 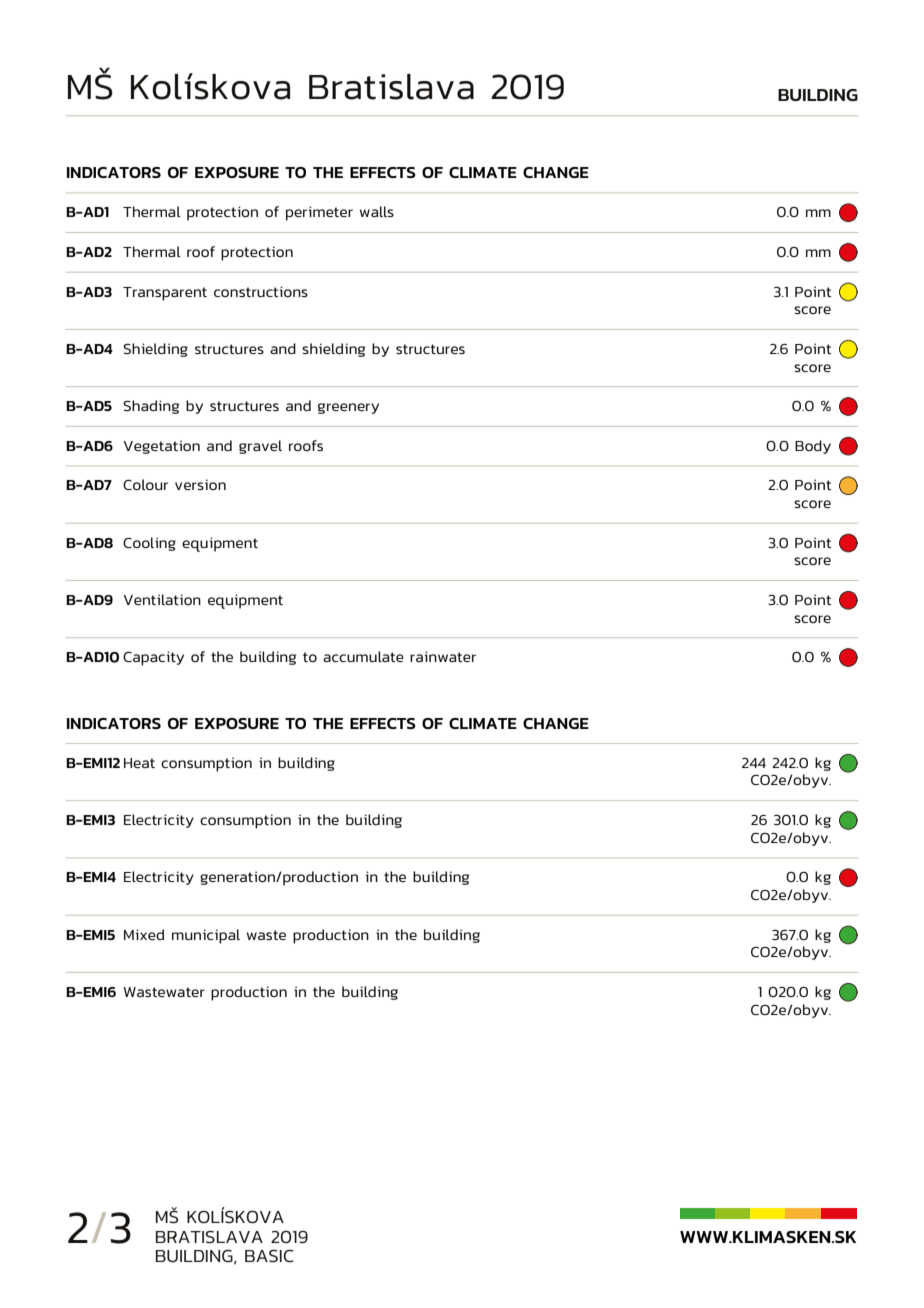 I want to click on BASIC, so click(x=269, y=1255).
